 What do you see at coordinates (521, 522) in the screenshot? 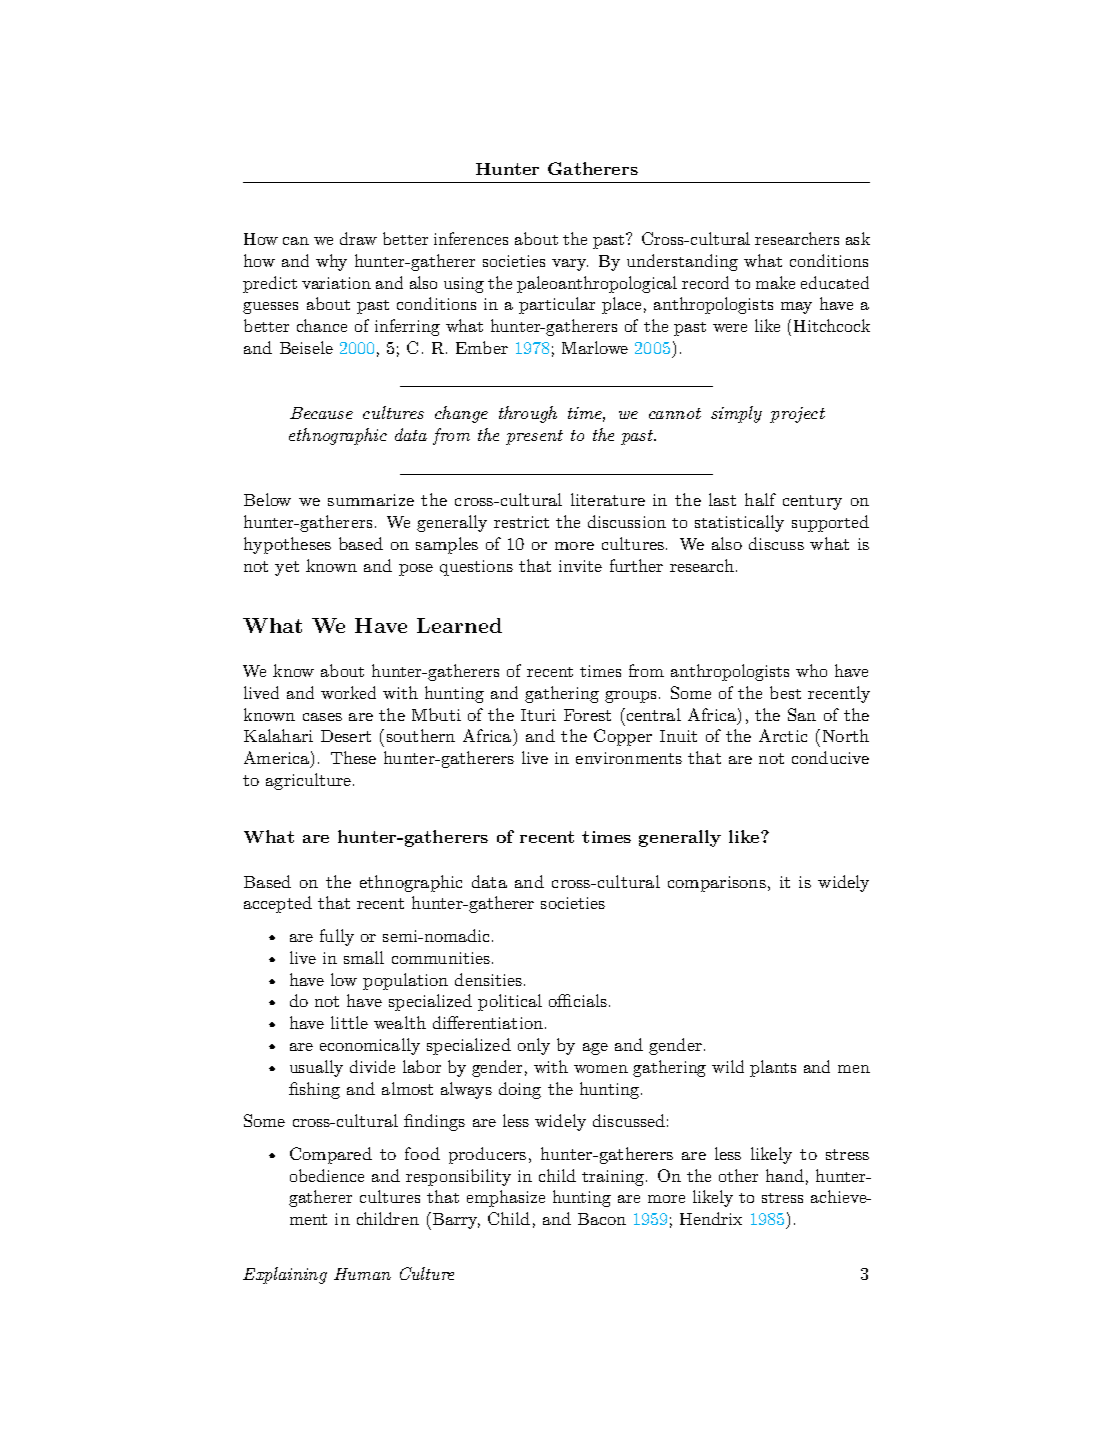
I see `restrict` at bounding box center [521, 522].
